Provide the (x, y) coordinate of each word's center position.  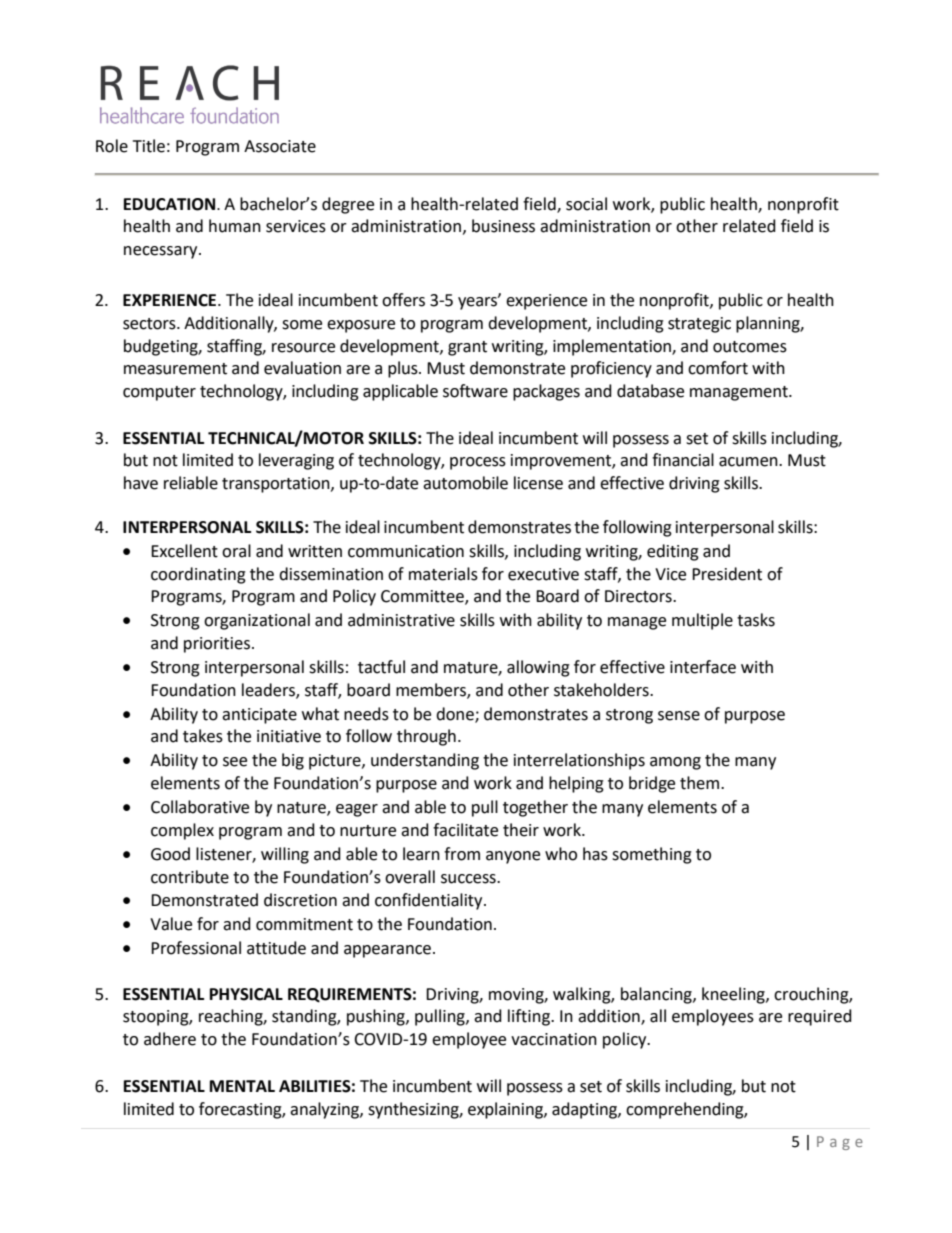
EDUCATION (171, 204)
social (586, 204)
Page (840, 1143)
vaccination (554, 1039)
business (503, 226)
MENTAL (242, 1086)
